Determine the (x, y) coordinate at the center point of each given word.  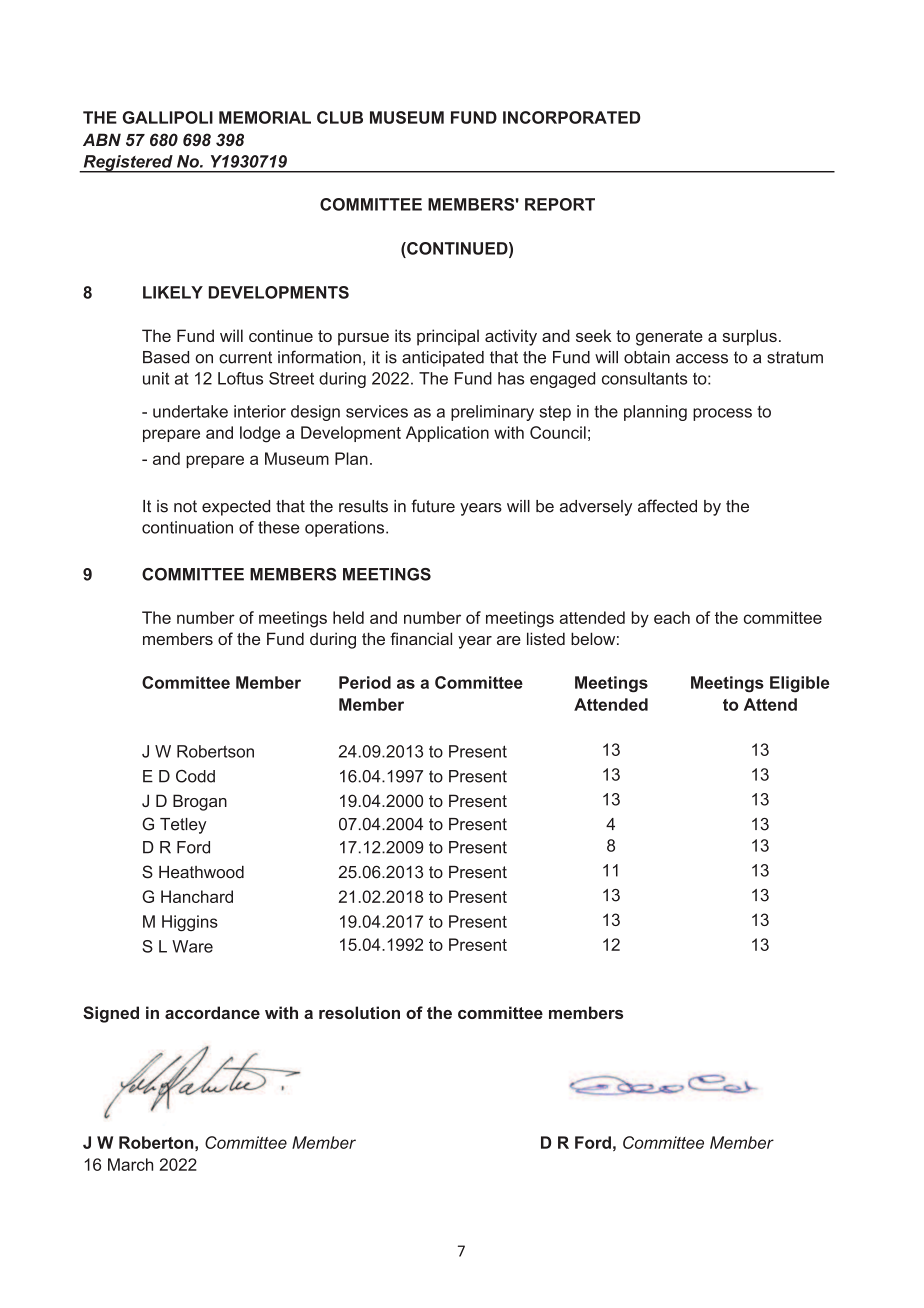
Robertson (215, 751)
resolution (359, 1012)
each (672, 617)
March (130, 1164)
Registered (128, 164)
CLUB (340, 117)
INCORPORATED (571, 117)
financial (421, 638)
